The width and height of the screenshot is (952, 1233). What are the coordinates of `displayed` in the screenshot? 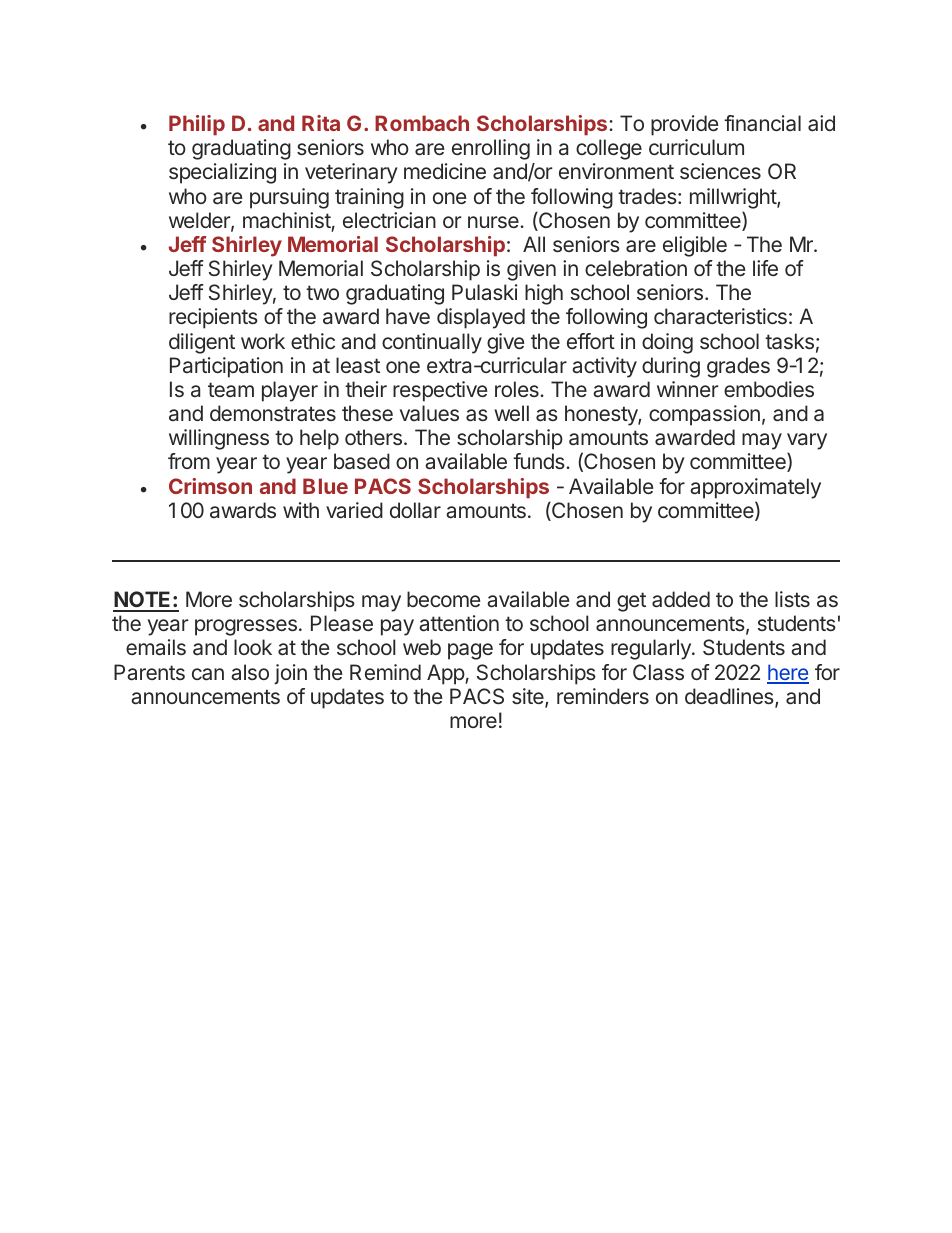 It's located at (481, 318).
